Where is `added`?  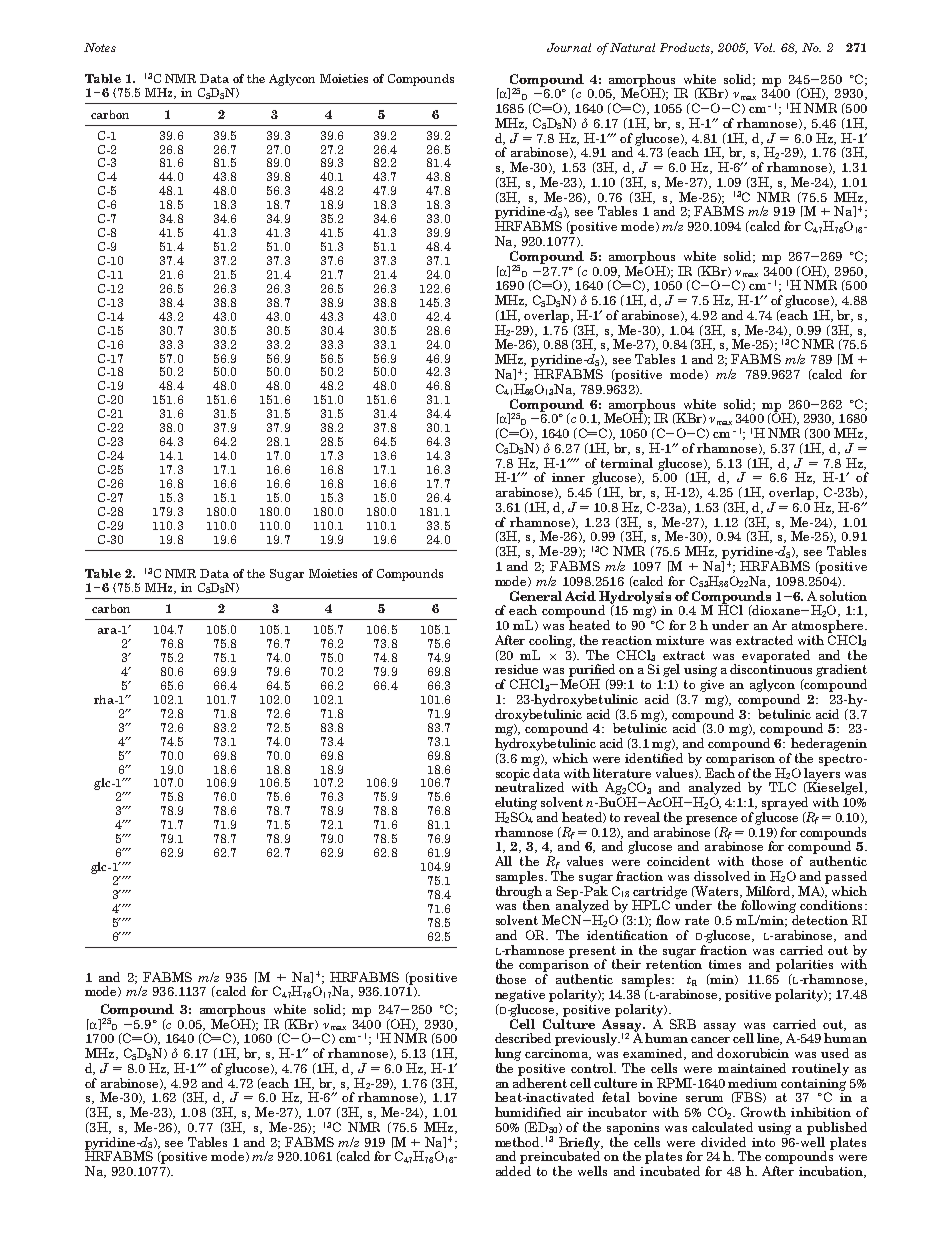 added is located at coordinates (513, 1171).
